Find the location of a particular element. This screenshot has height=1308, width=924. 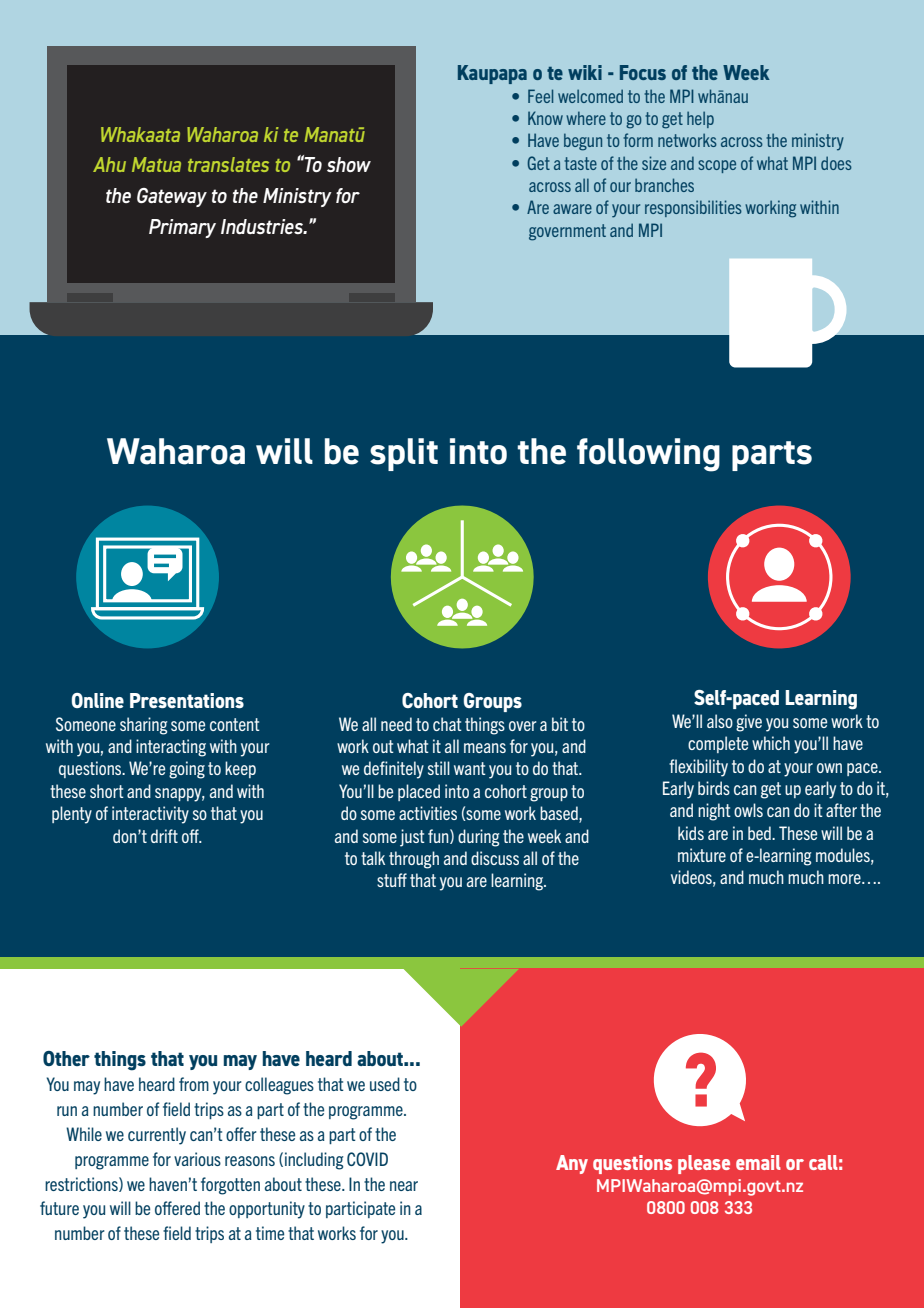

bed is located at coordinates (760, 833).
